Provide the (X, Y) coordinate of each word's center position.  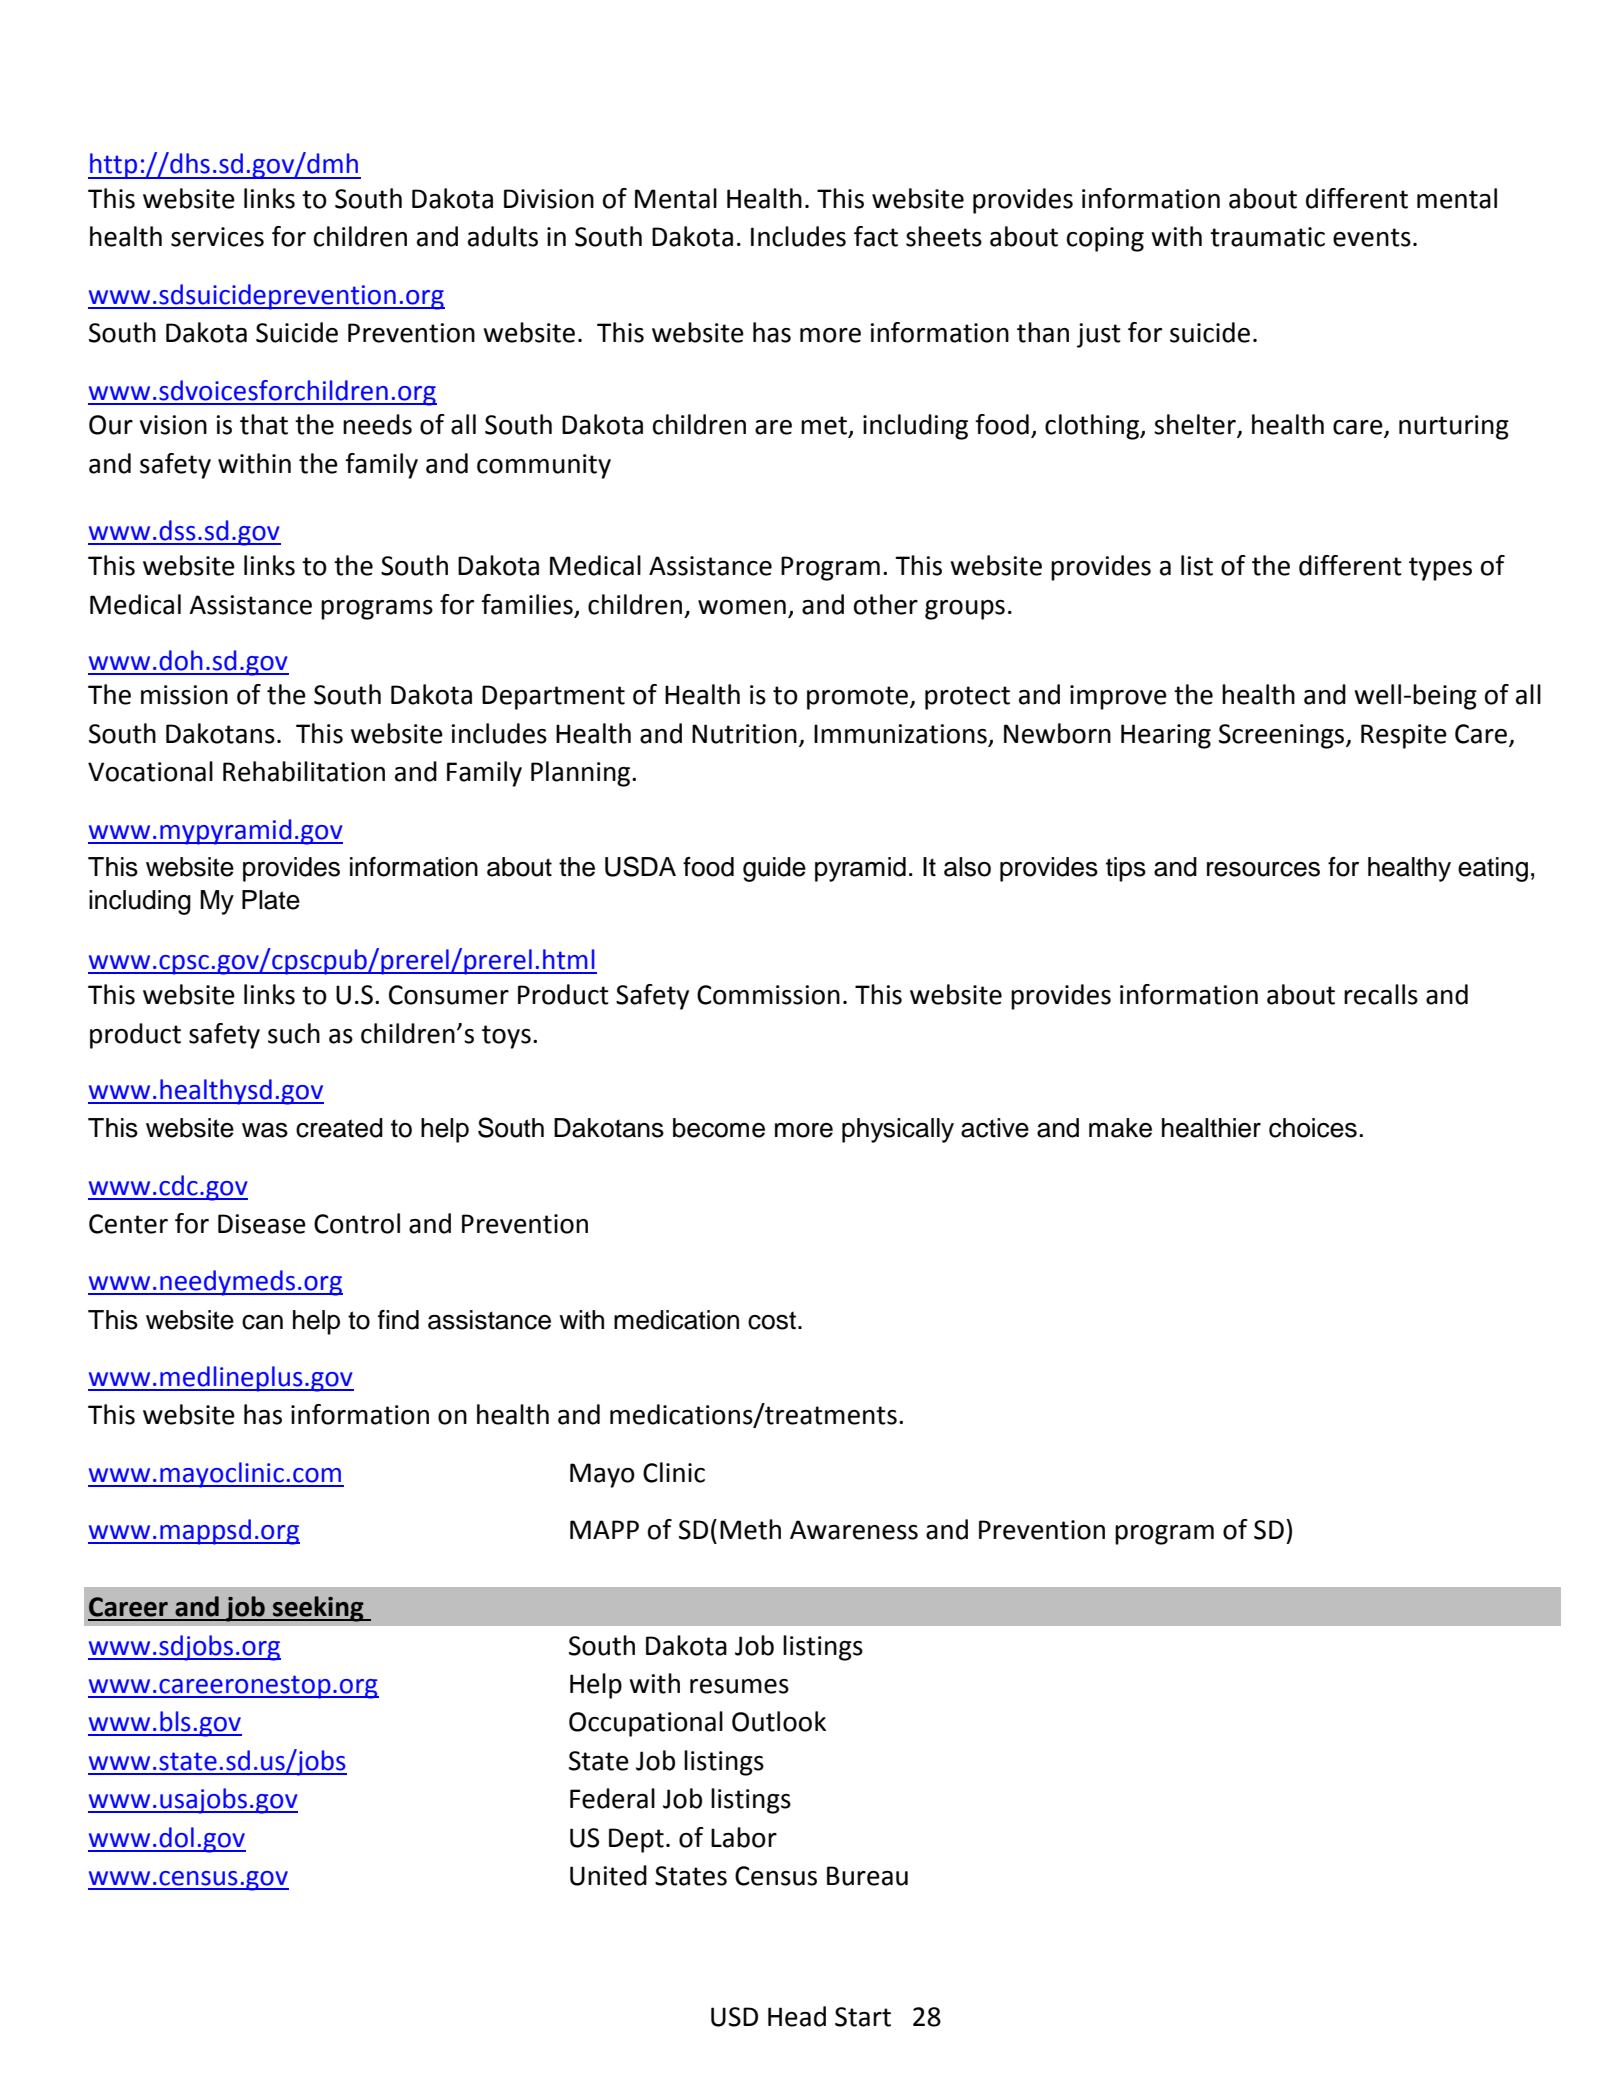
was (265, 1130)
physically (898, 1130)
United (608, 1875)
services (217, 237)
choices (1313, 1128)
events (1372, 237)
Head (797, 2016)
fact (876, 236)
